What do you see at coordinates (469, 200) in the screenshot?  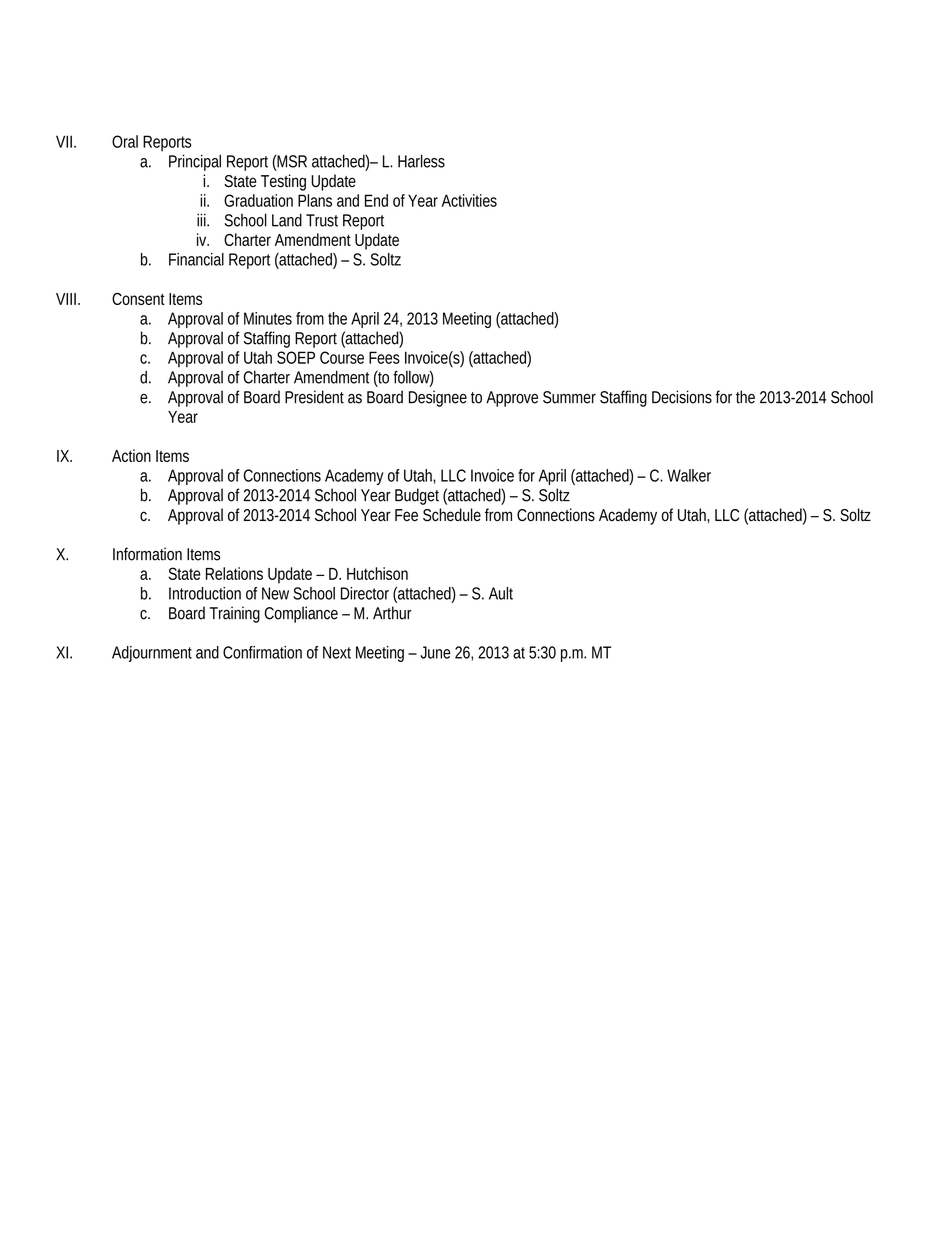 I see `Activities` at bounding box center [469, 200].
